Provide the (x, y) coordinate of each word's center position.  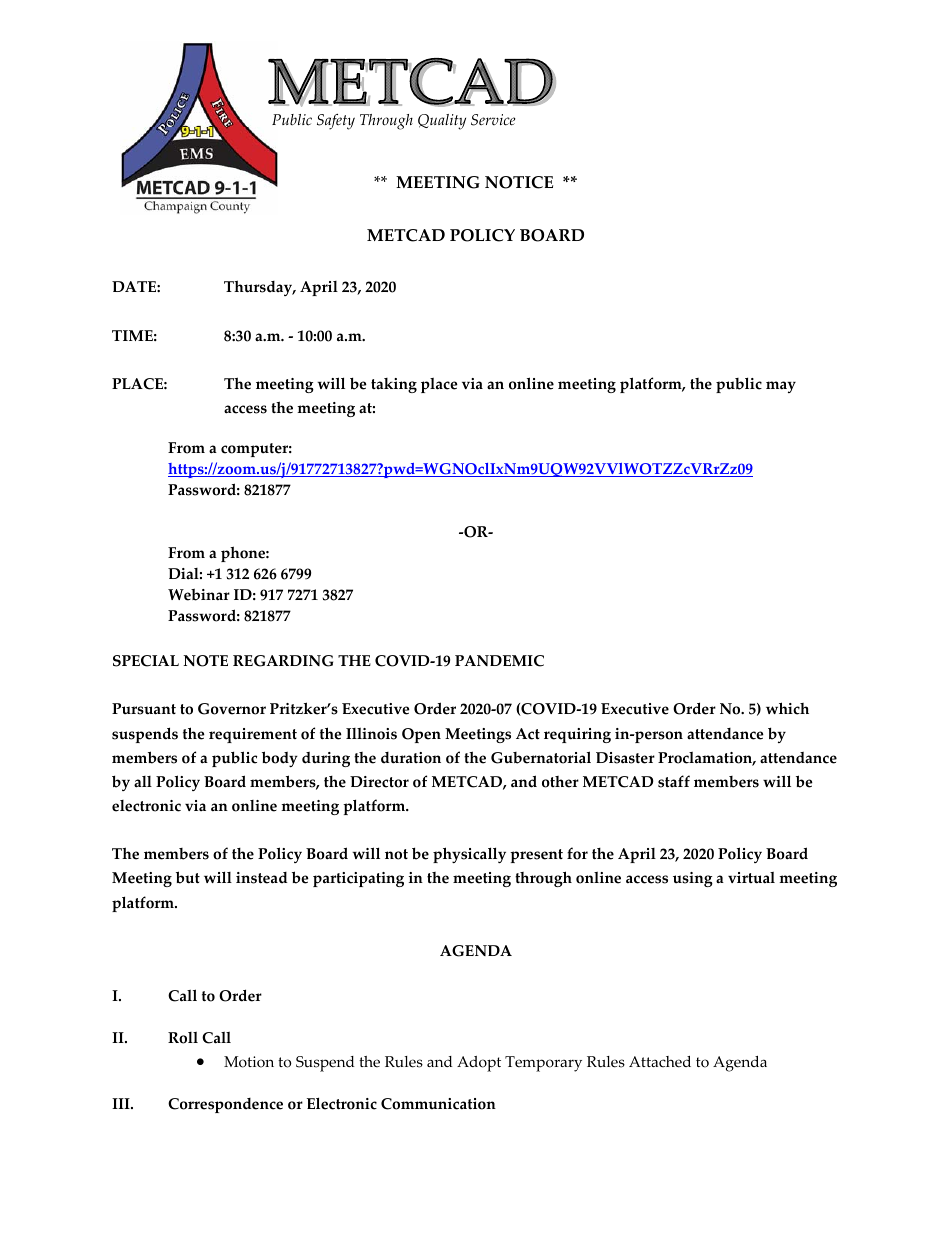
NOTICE (519, 182)
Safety (336, 122)
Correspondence (225, 1105)
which (787, 708)
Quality (442, 122)
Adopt (479, 1064)
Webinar (199, 594)
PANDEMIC (499, 661)
